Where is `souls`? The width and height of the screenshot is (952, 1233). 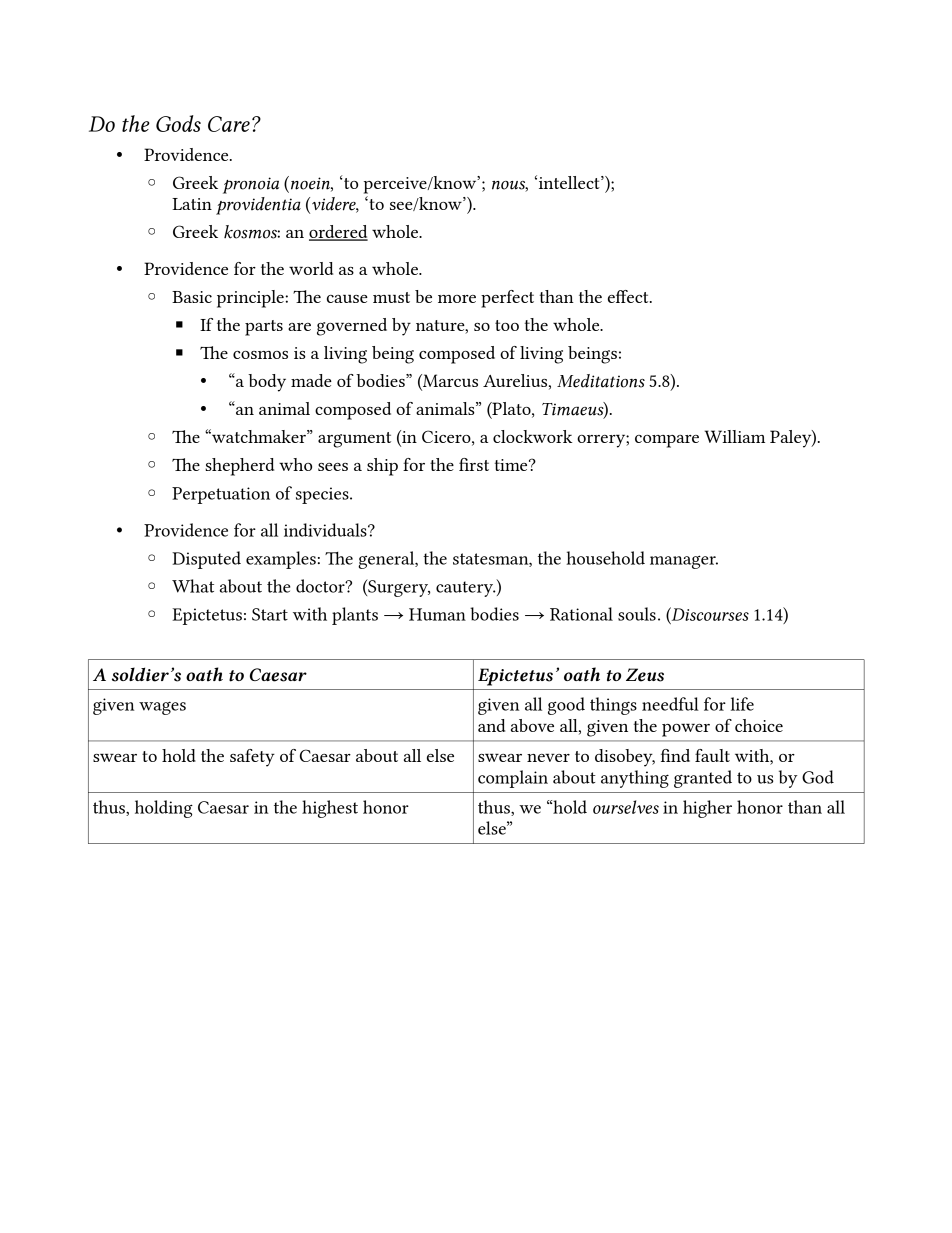
souls is located at coordinates (637, 614).
